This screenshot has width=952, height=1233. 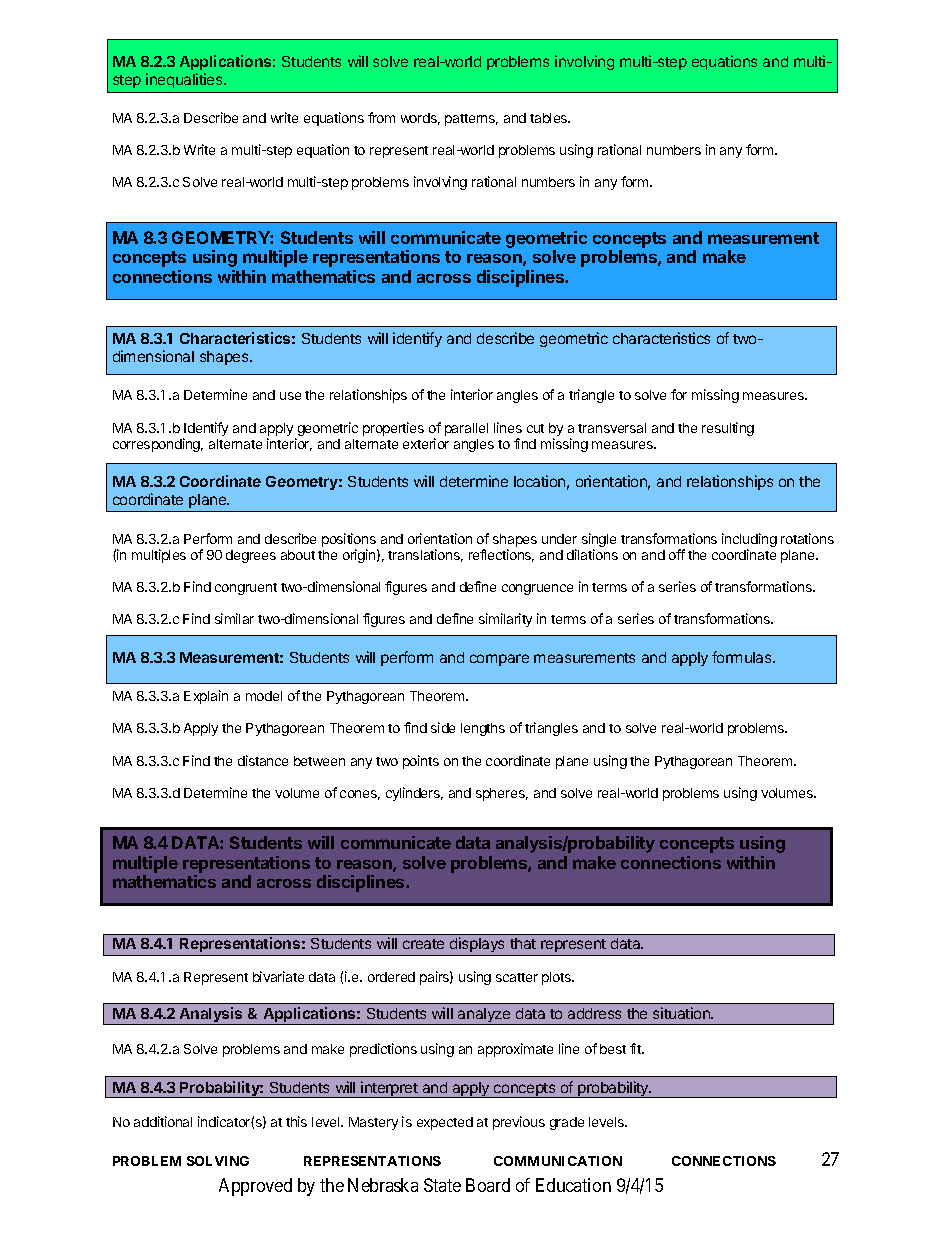 I want to click on tables, so click(x=550, y=118).
